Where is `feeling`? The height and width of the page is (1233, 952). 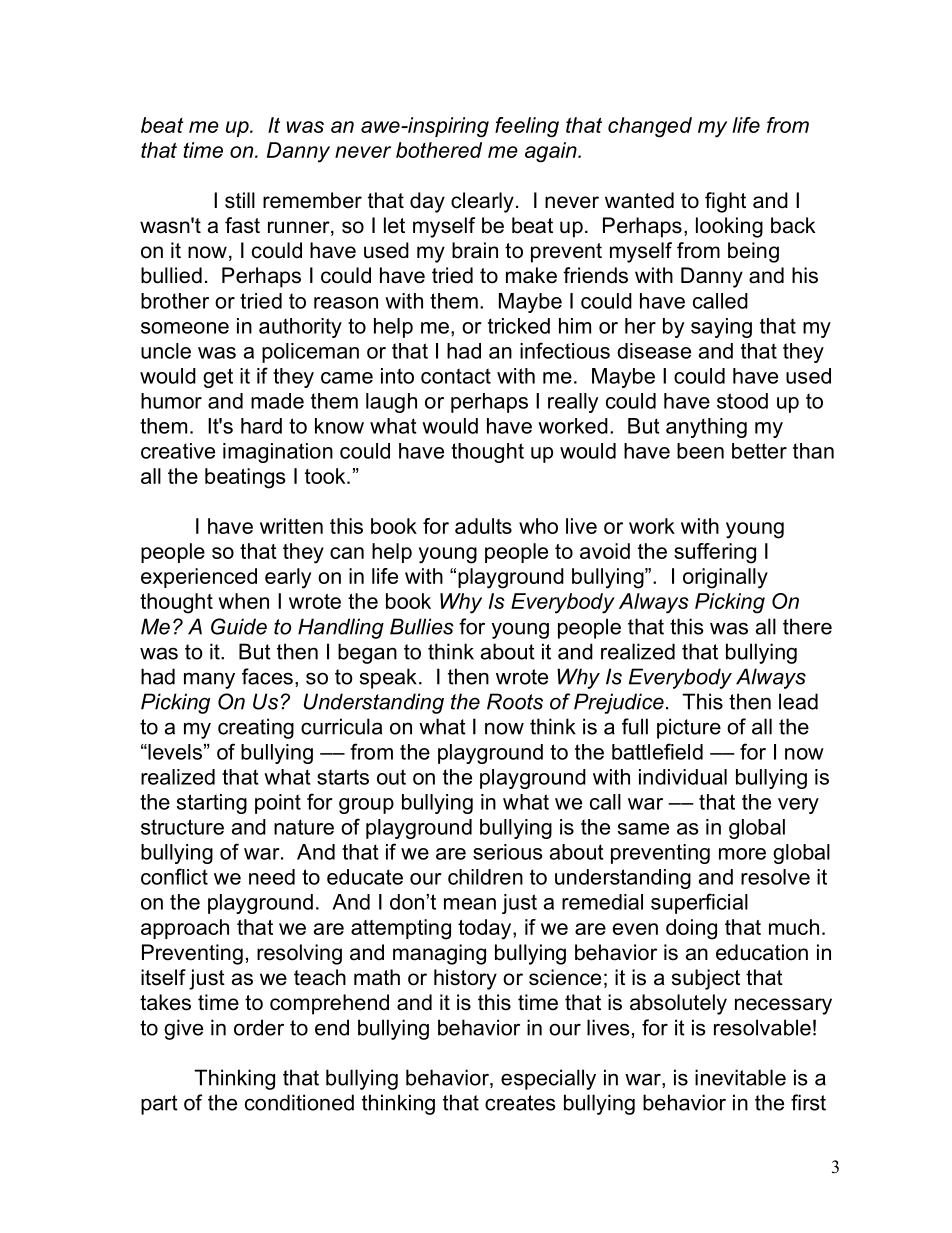 feeling is located at coordinates (527, 127).
